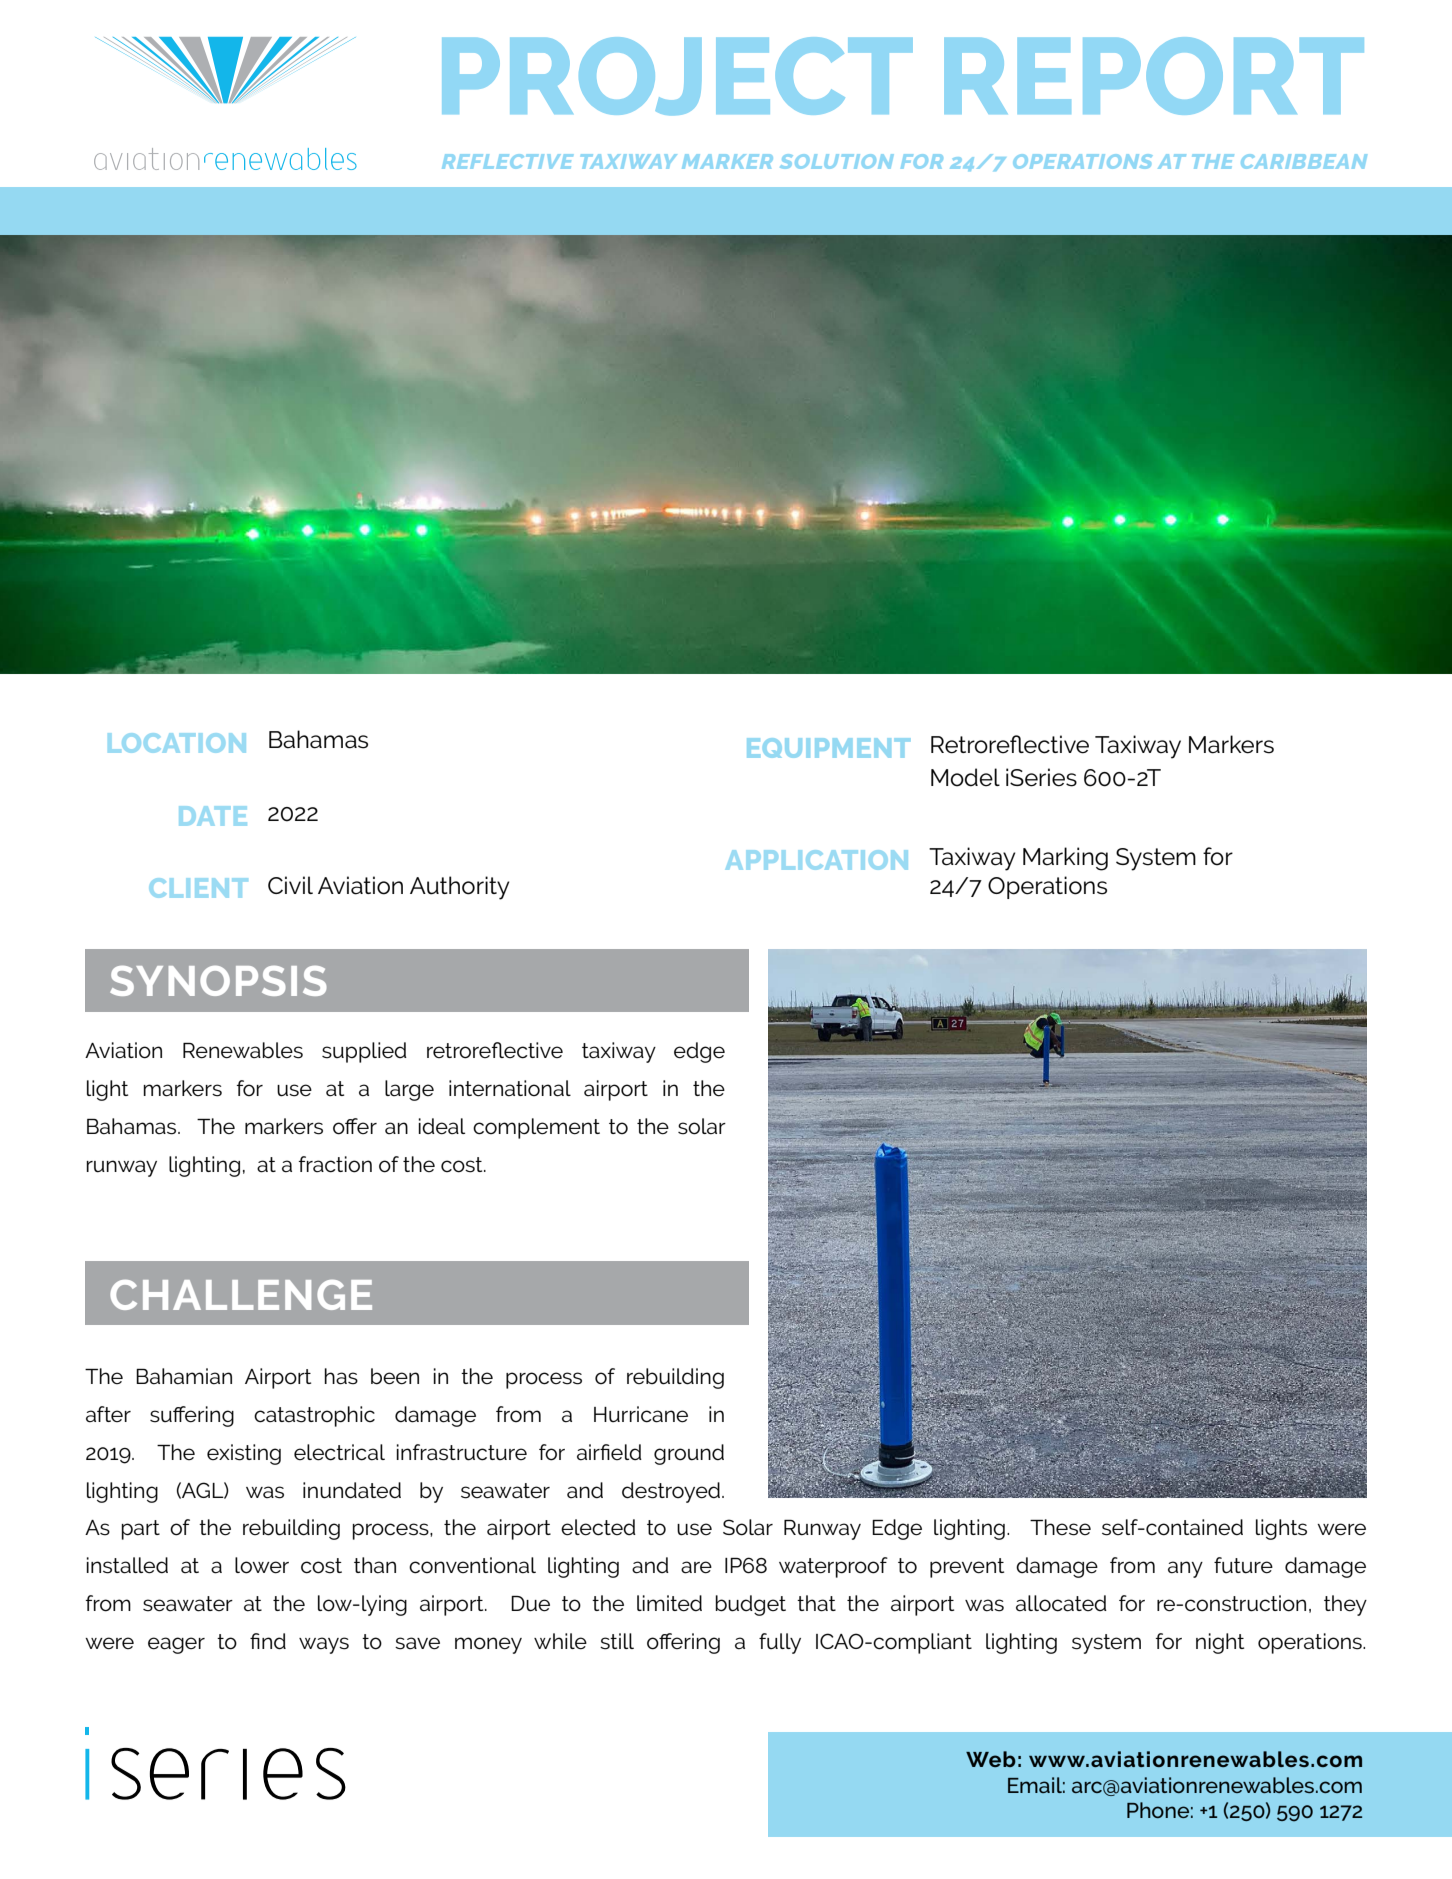 The image size is (1452, 1879). Describe the element at coordinates (507, 161) in the image. I see `REFLECTIVE` at that location.
